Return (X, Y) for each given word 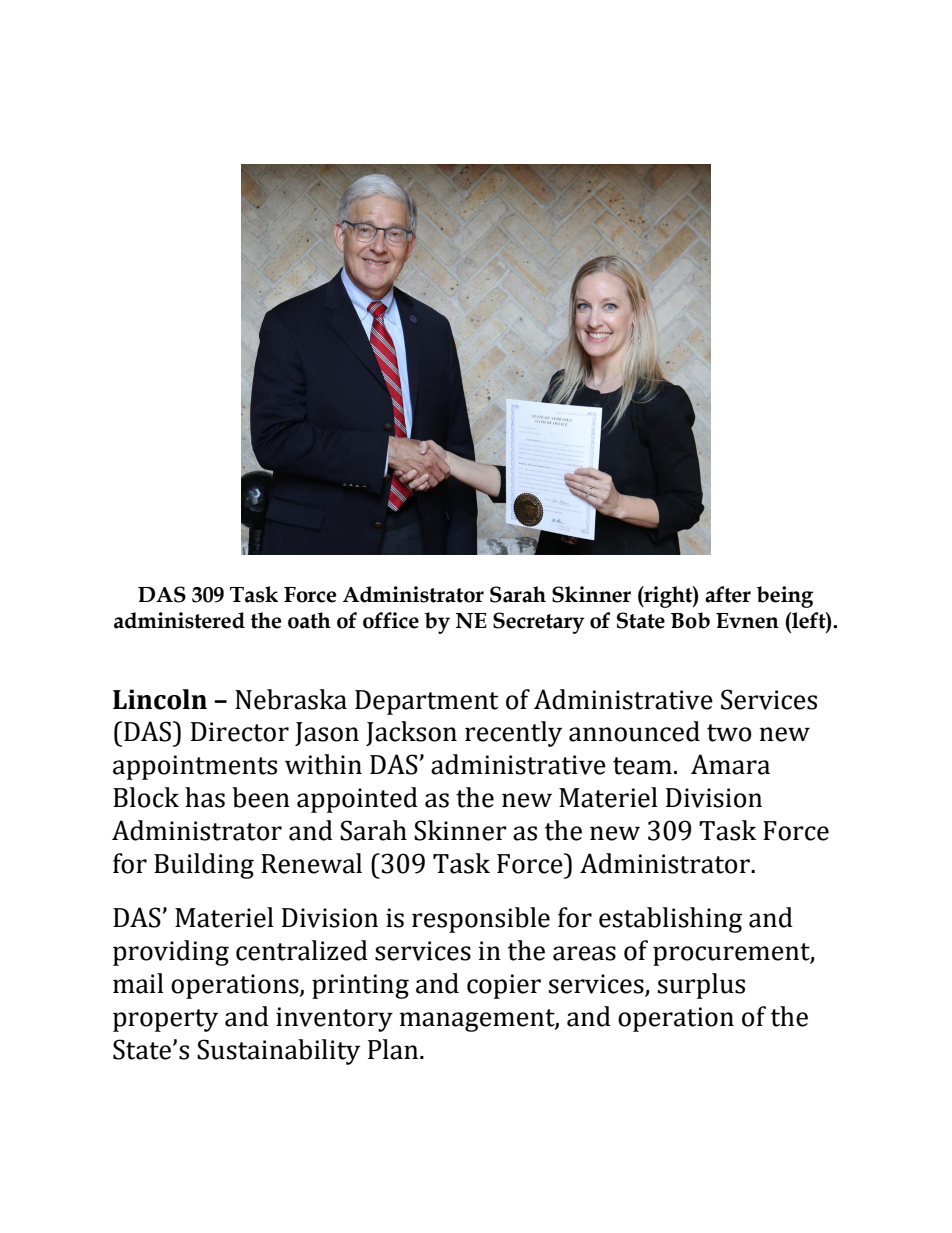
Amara (730, 764)
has (205, 797)
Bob (690, 620)
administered (179, 620)
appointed (357, 800)
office (391, 620)
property (165, 1020)
